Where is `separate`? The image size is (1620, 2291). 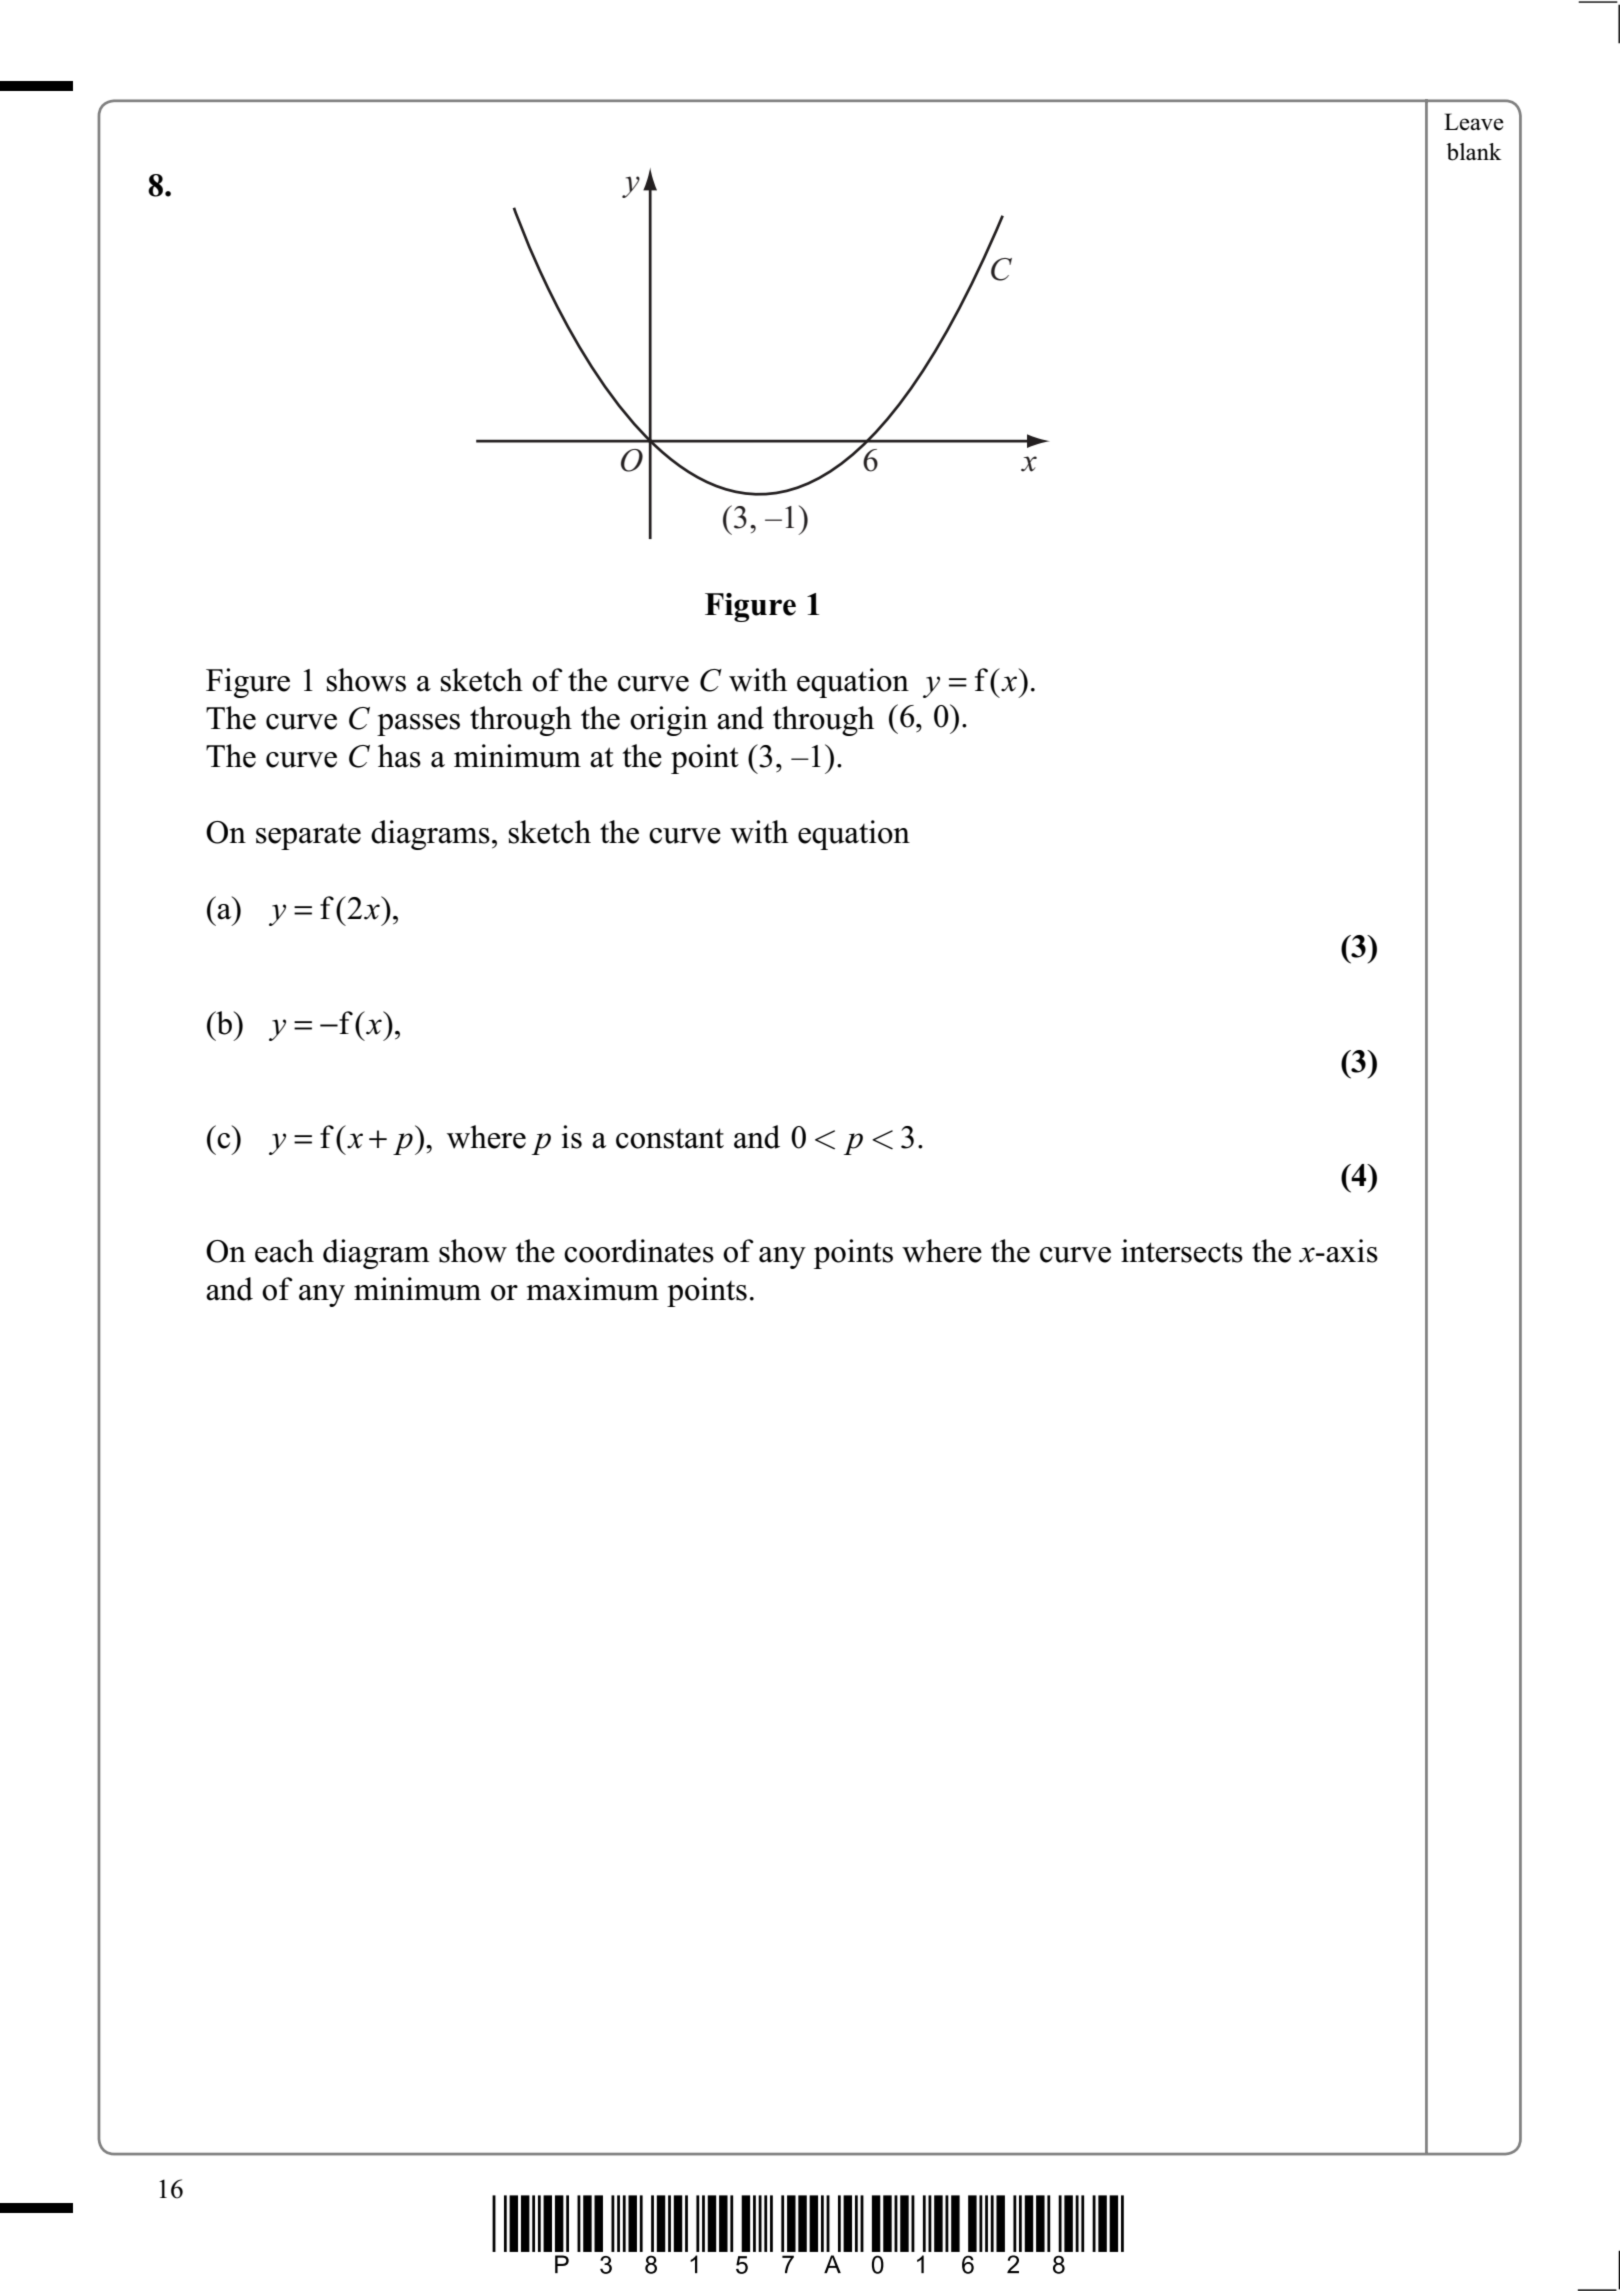
separate is located at coordinates (308, 837).
